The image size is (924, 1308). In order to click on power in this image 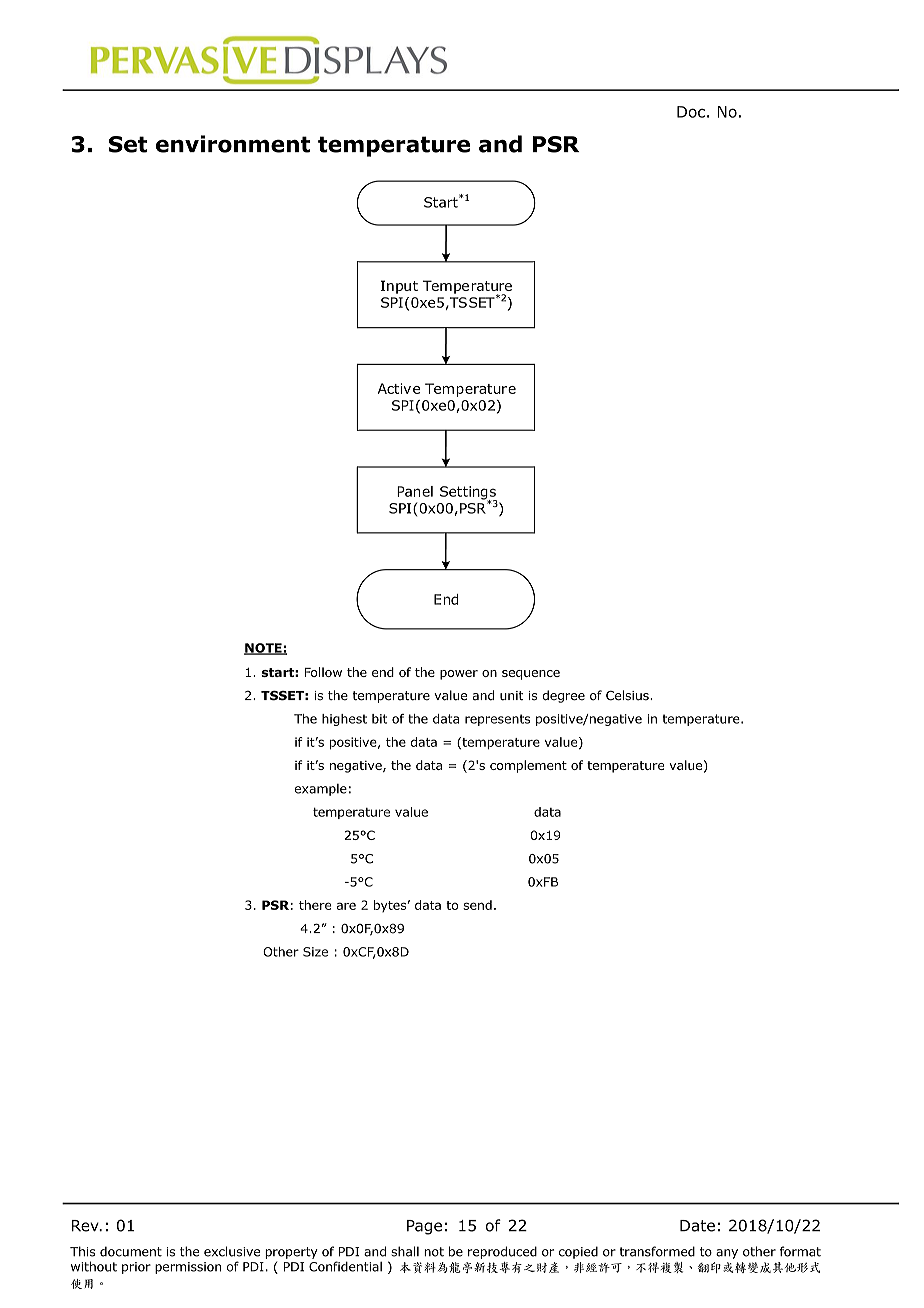, I will do `click(459, 675)`.
